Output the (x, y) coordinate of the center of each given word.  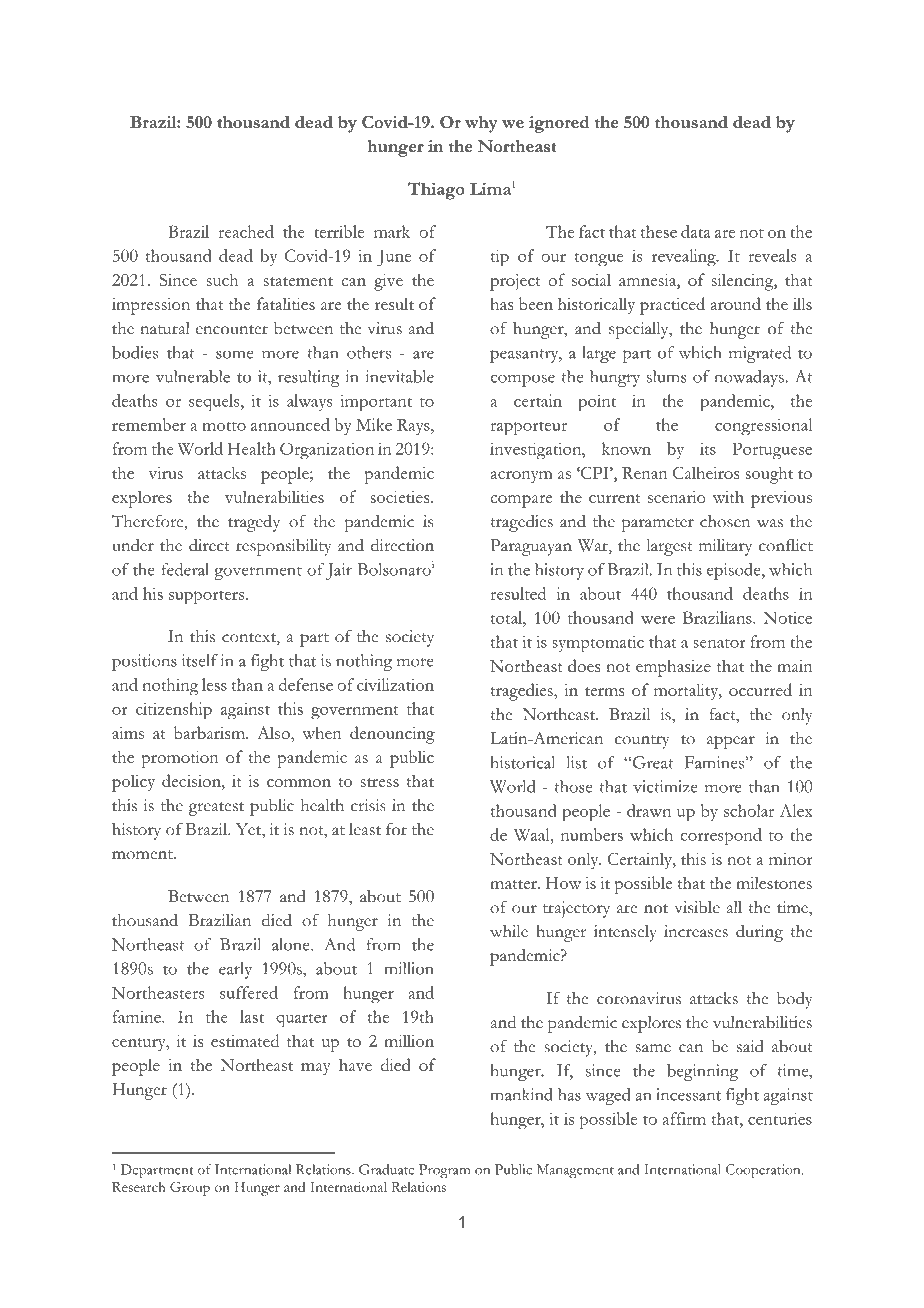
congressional (763, 426)
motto (224, 426)
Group (190, 1189)
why (481, 124)
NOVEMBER (736, 64)
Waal (533, 834)
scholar (749, 810)
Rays (414, 426)
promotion (180, 759)
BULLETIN (267, 64)
